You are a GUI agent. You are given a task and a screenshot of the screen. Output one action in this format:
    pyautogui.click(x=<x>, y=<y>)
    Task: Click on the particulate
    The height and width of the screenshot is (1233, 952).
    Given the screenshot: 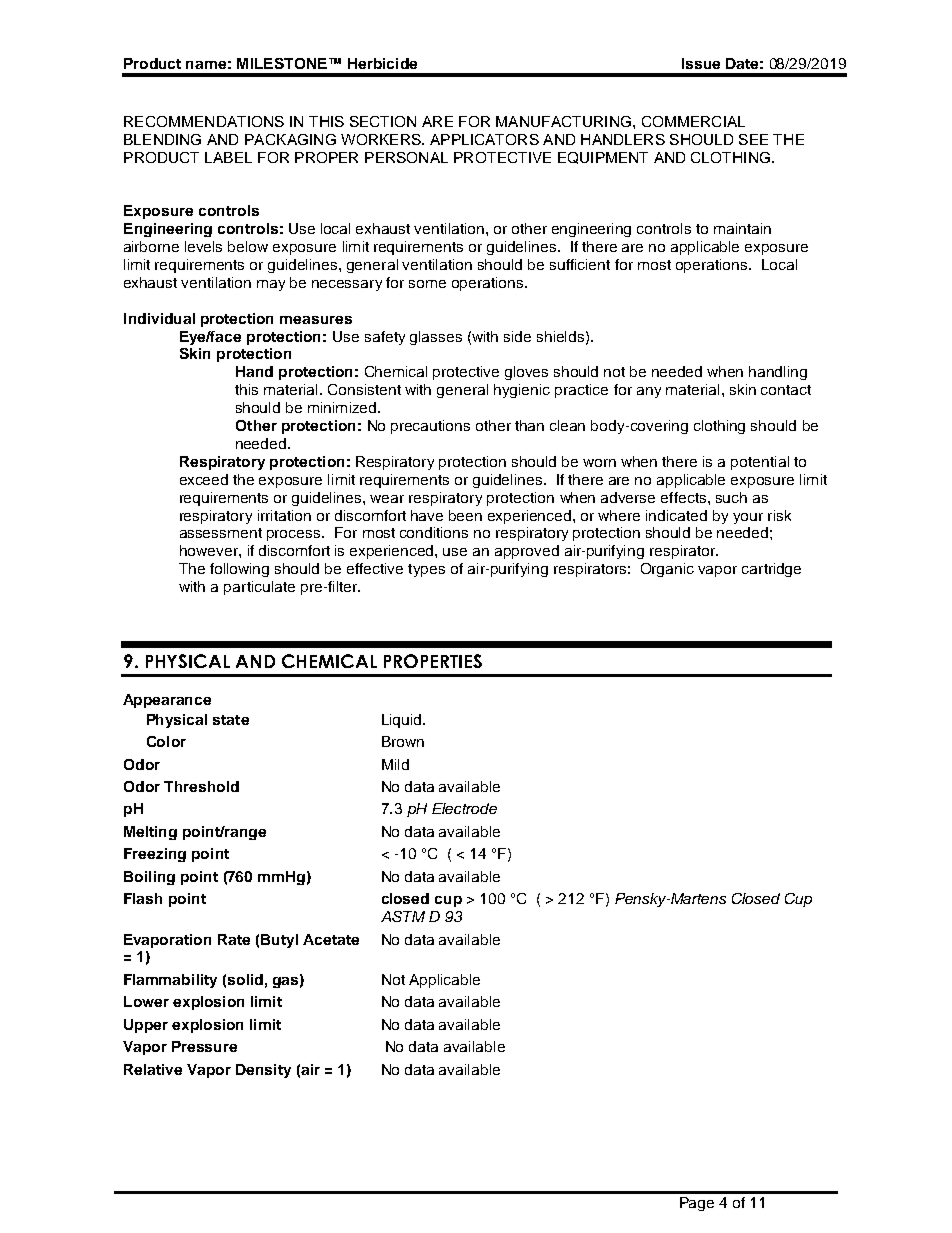 What is the action you would take?
    pyautogui.click(x=259, y=588)
